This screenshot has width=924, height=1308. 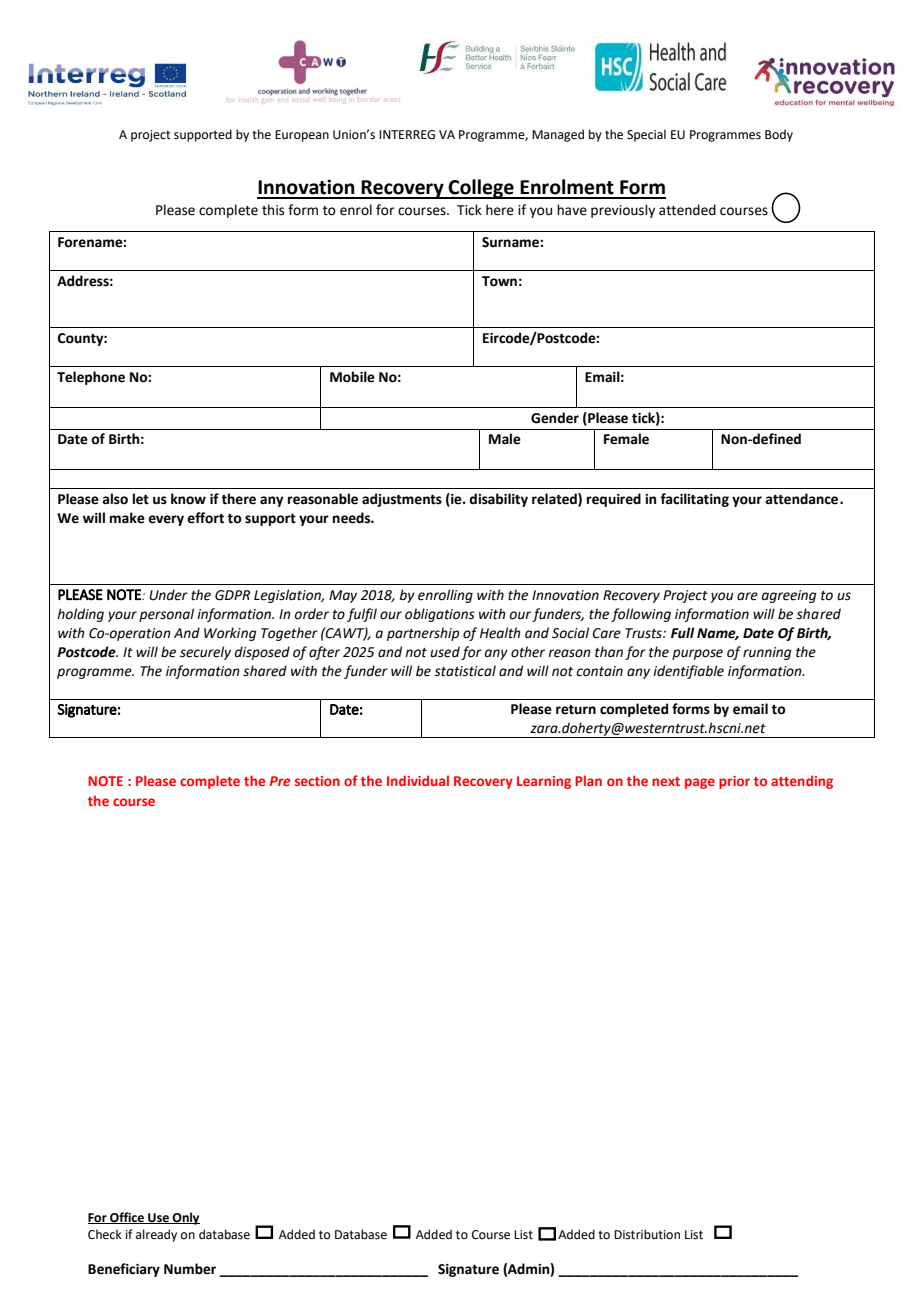 I want to click on securely, so click(x=205, y=653).
